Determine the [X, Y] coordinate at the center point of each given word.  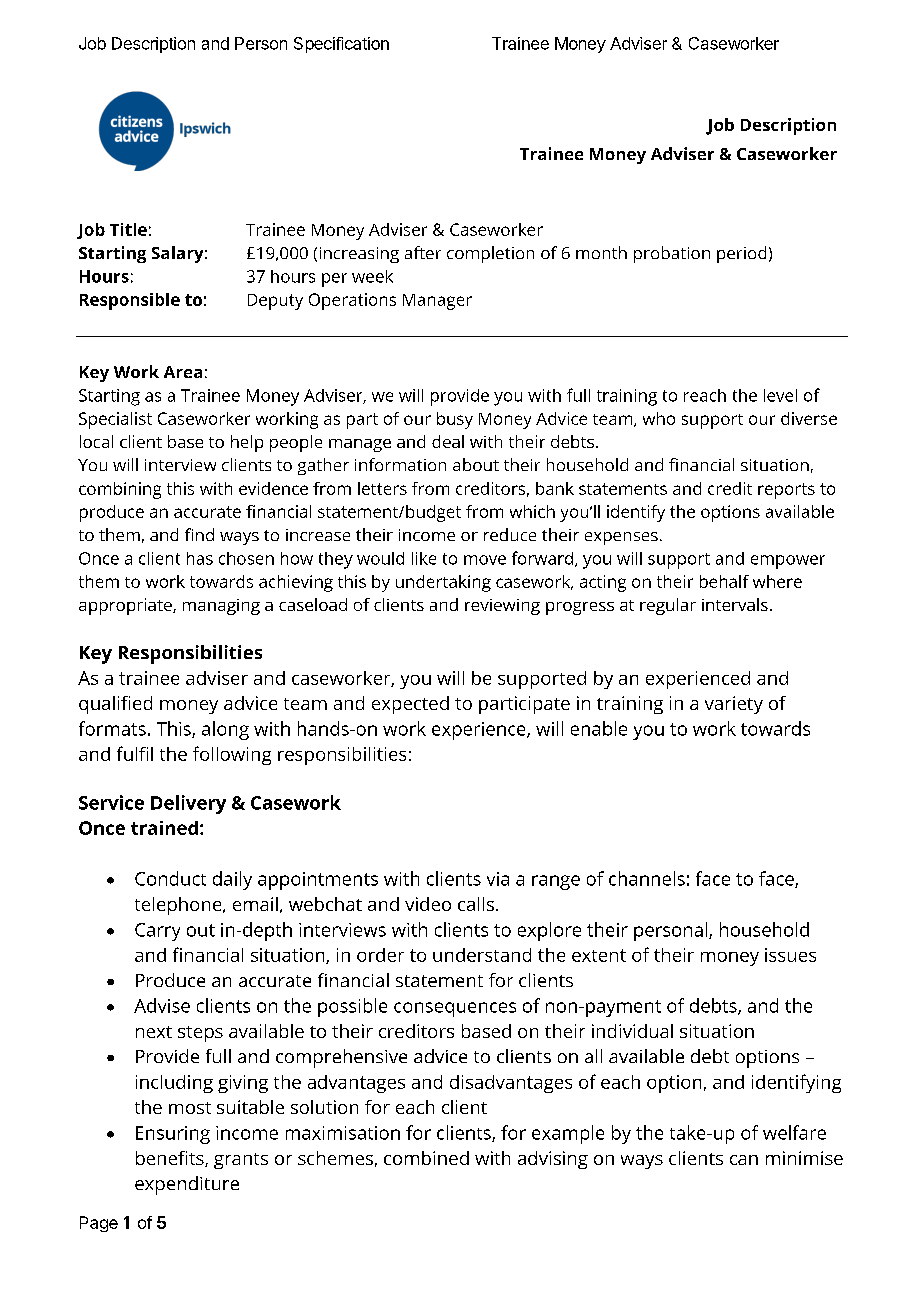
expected [410, 705]
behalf [724, 581]
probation [672, 254]
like [424, 558]
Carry [157, 932]
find [199, 534]
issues [790, 955]
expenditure [187, 1185]
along [225, 730]
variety [734, 705]
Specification [341, 45]
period [741, 254]
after [423, 252]
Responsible [130, 301]
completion [490, 254]
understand [482, 955]
